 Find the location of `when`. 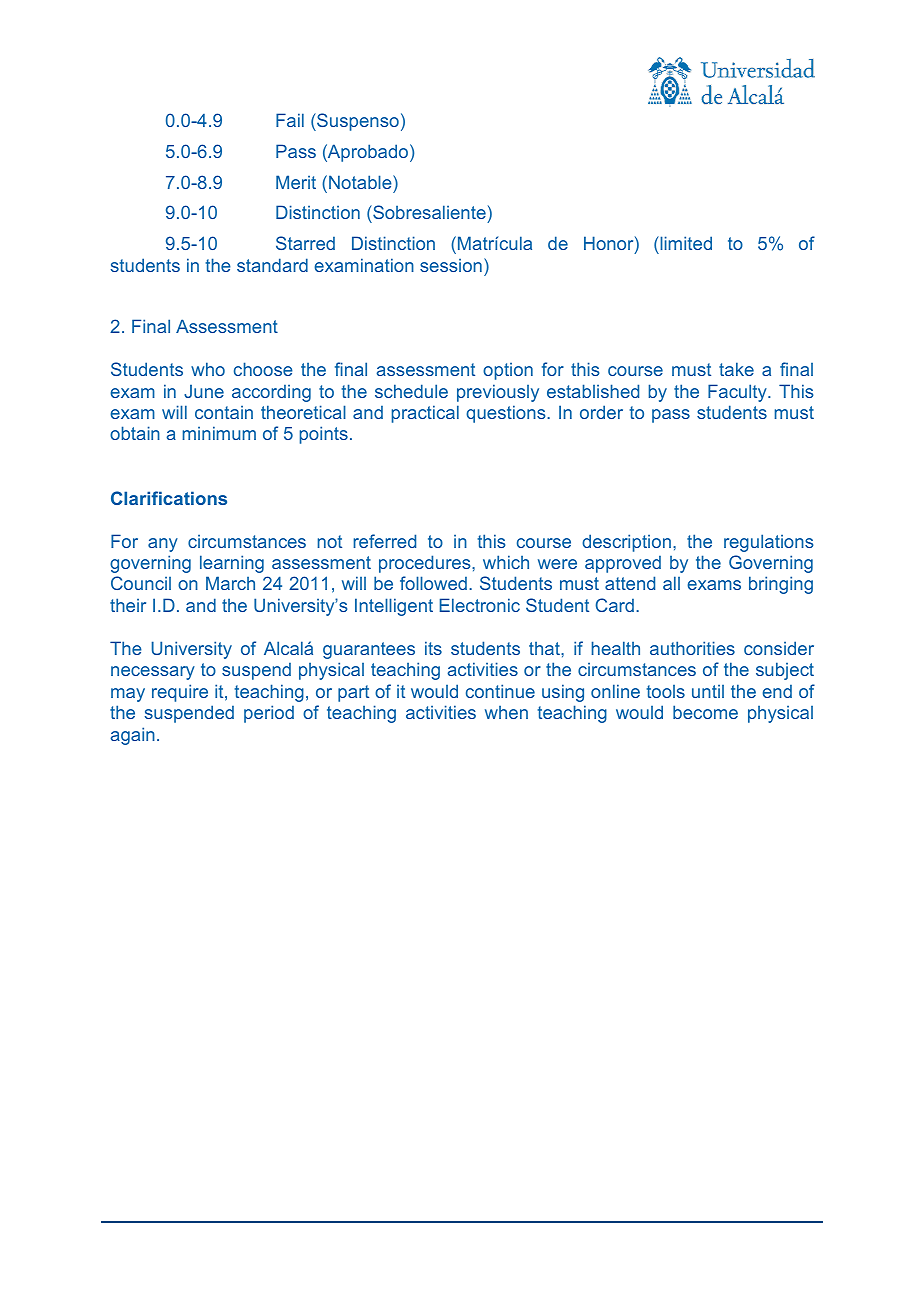

when is located at coordinates (506, 712).
